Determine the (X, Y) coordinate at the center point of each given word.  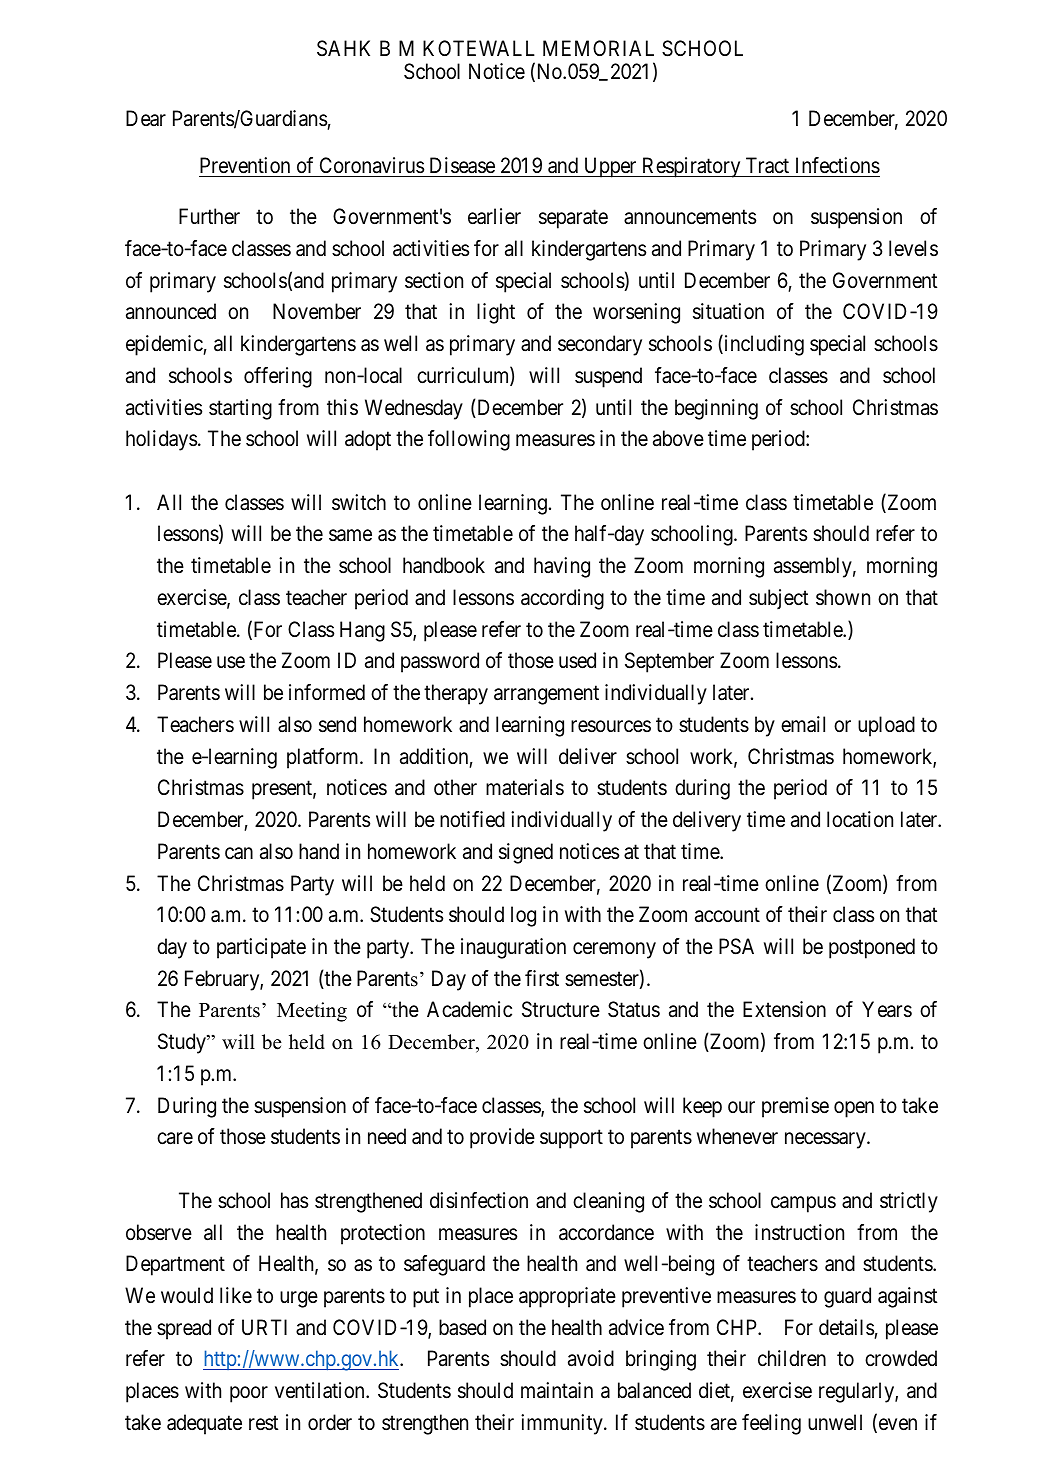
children (792, 1358)
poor (249, 1395)
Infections (838, 165)
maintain (557, 1390)
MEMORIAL (598, 48)
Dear (146, 118)
